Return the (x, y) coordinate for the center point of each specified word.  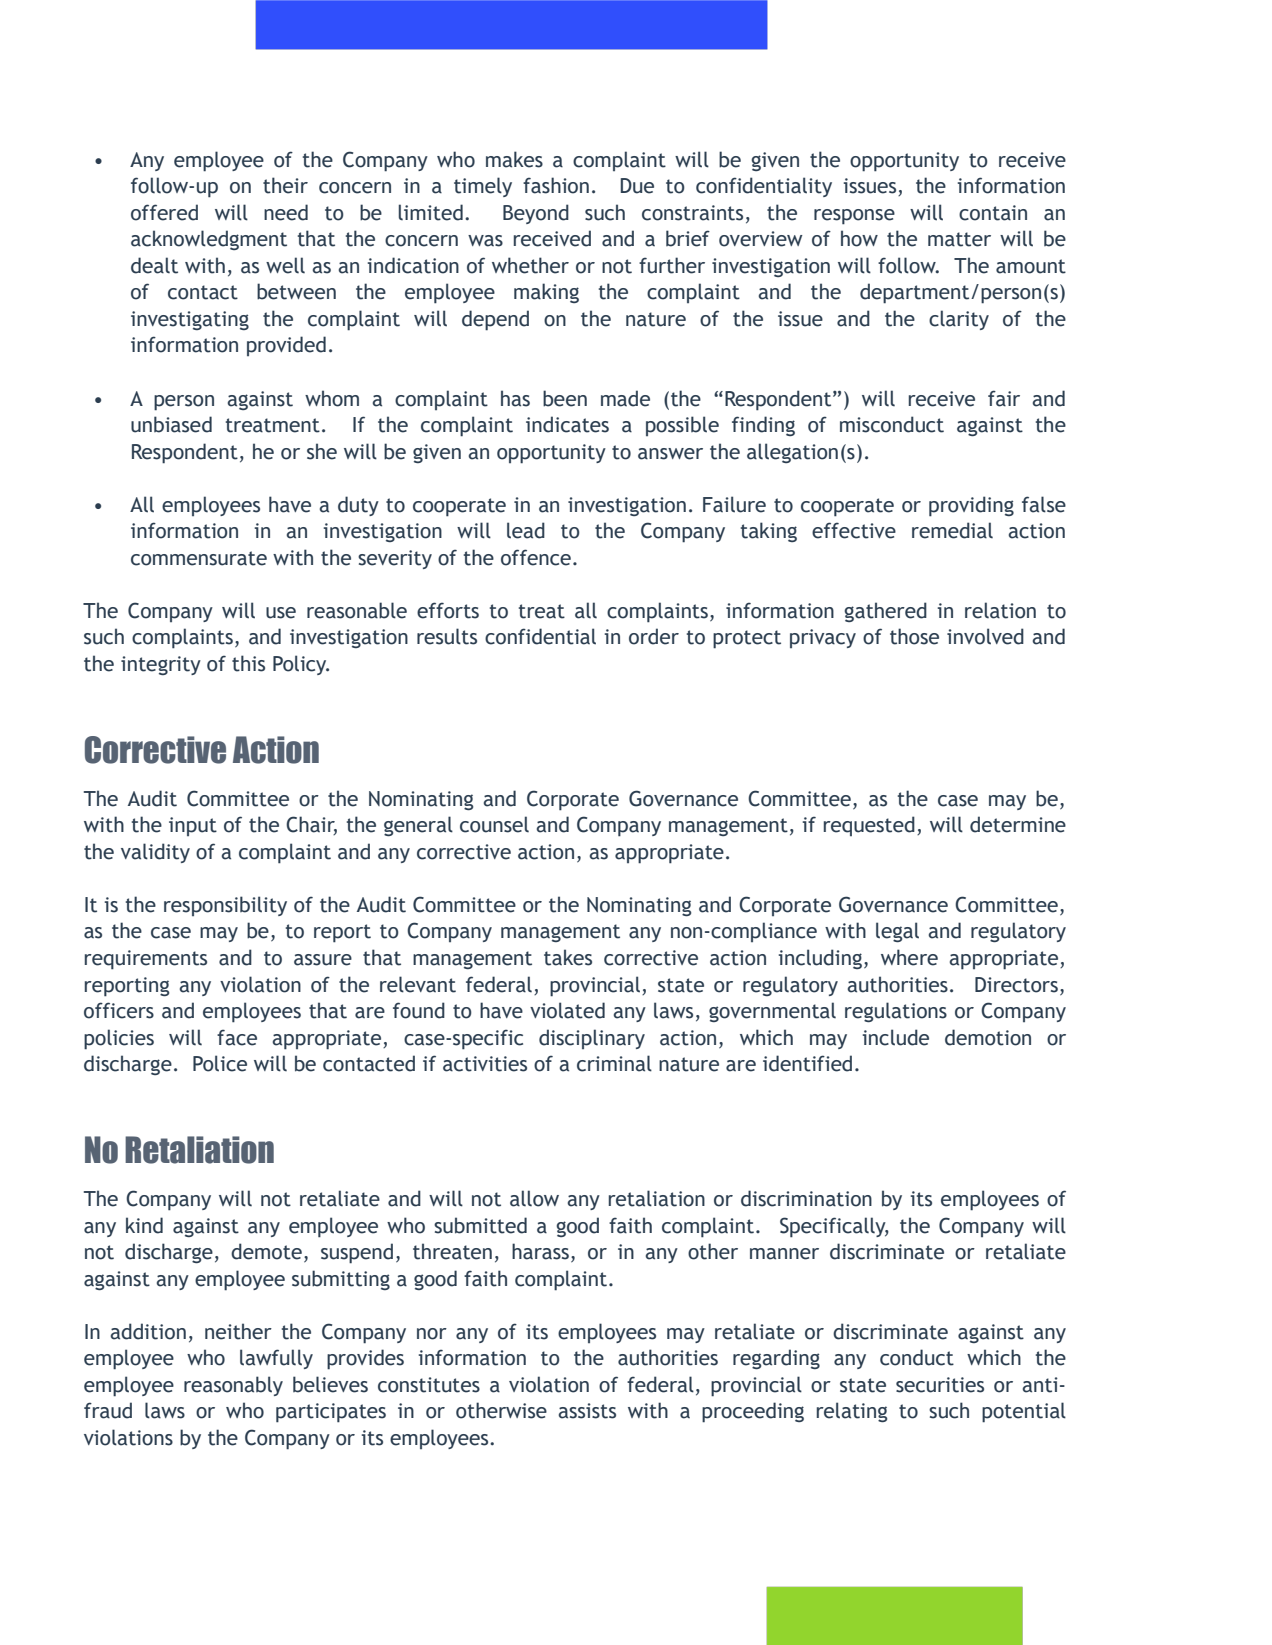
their (285, 185)
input (193, 826)
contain (993, 213)
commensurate (199, 558)
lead (526, 530)
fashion (556, 185)
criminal (614, 1063)
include (895, 1037)
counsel (494, 824)
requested (869, 826)
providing (971, 506)
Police (220, 1063)
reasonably (233, 1386)
